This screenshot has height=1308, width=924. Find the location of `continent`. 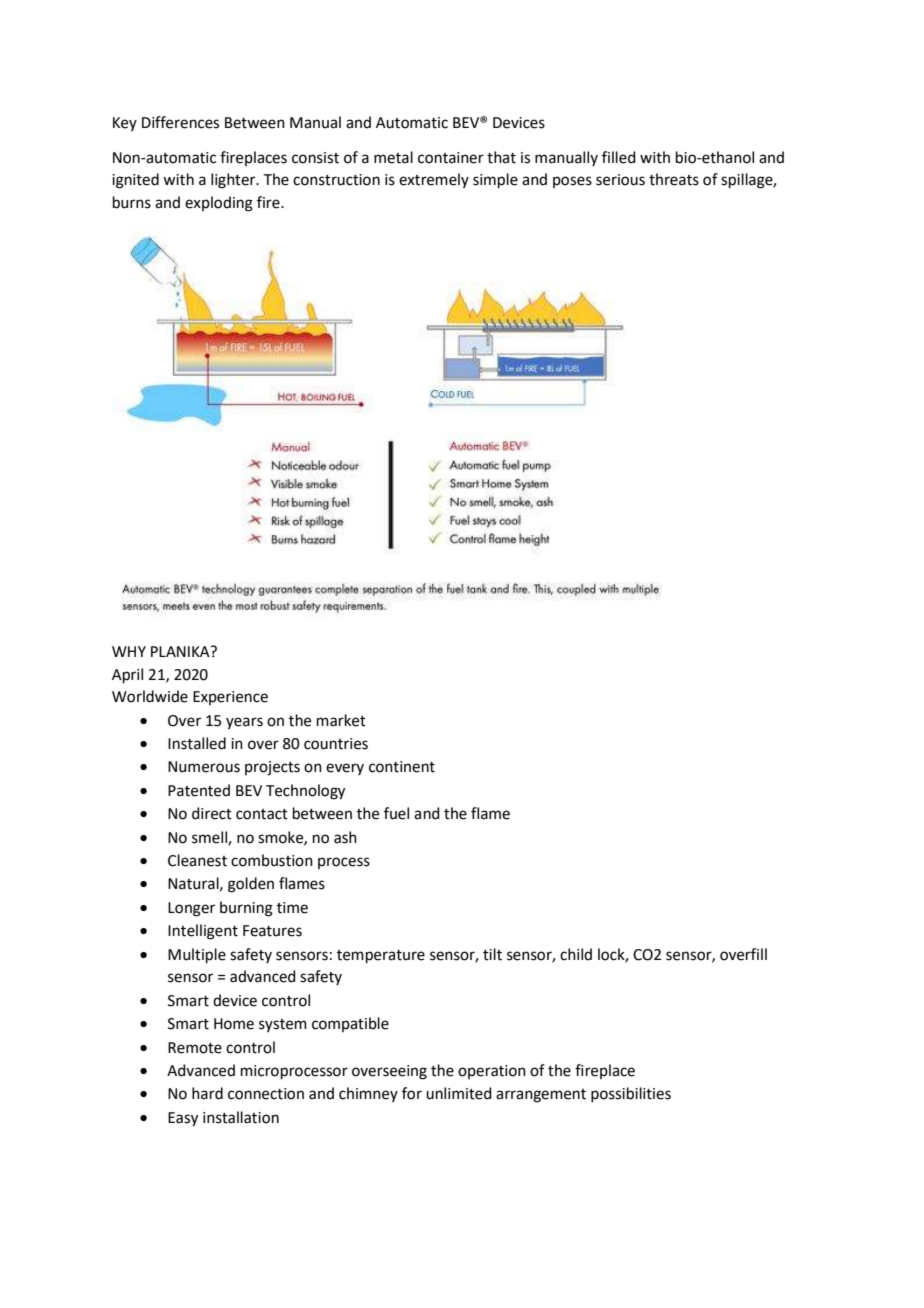

continent is located at coordinates (402, 767).
